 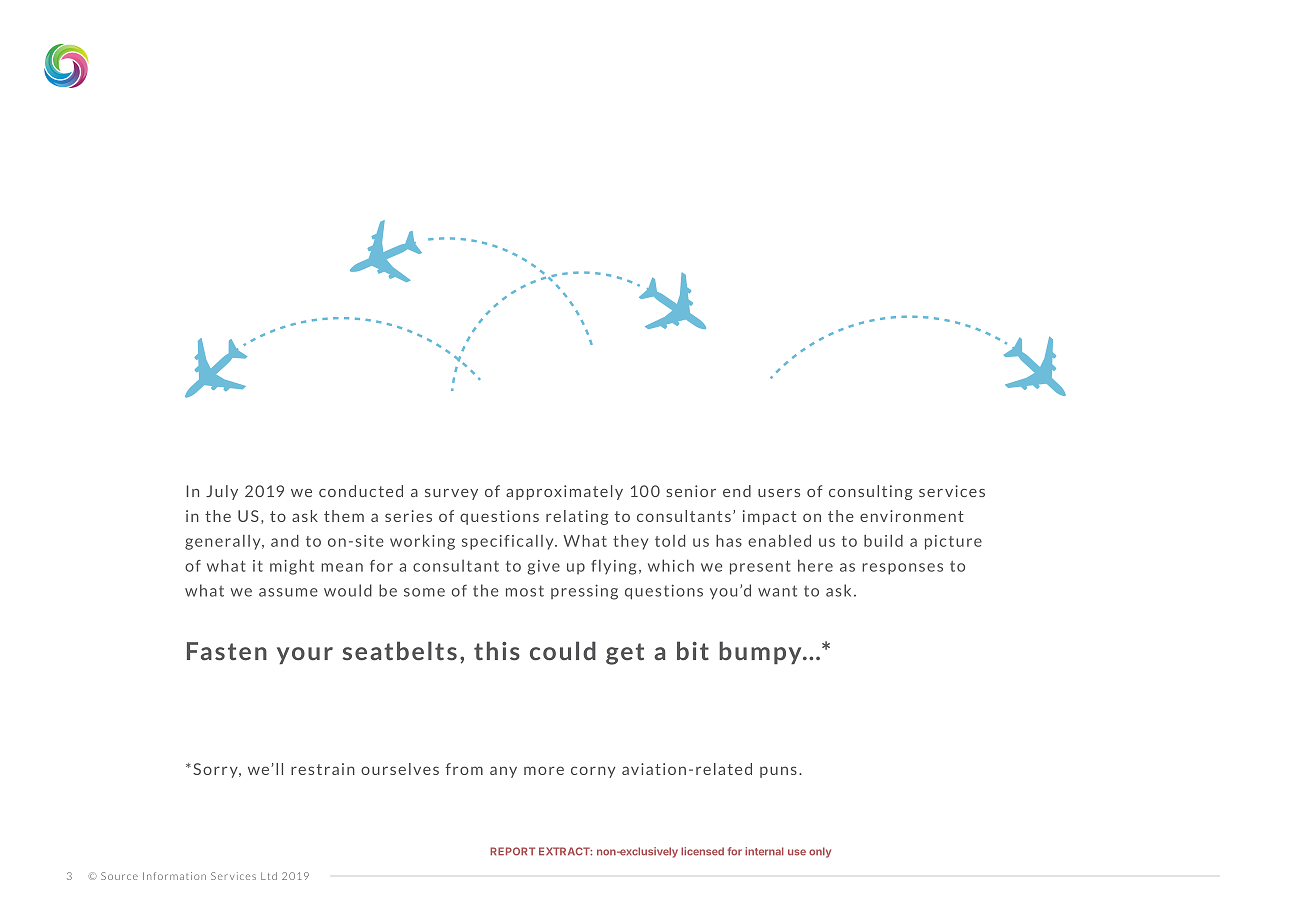 I want to click on July, so click(x=222, y=492).
